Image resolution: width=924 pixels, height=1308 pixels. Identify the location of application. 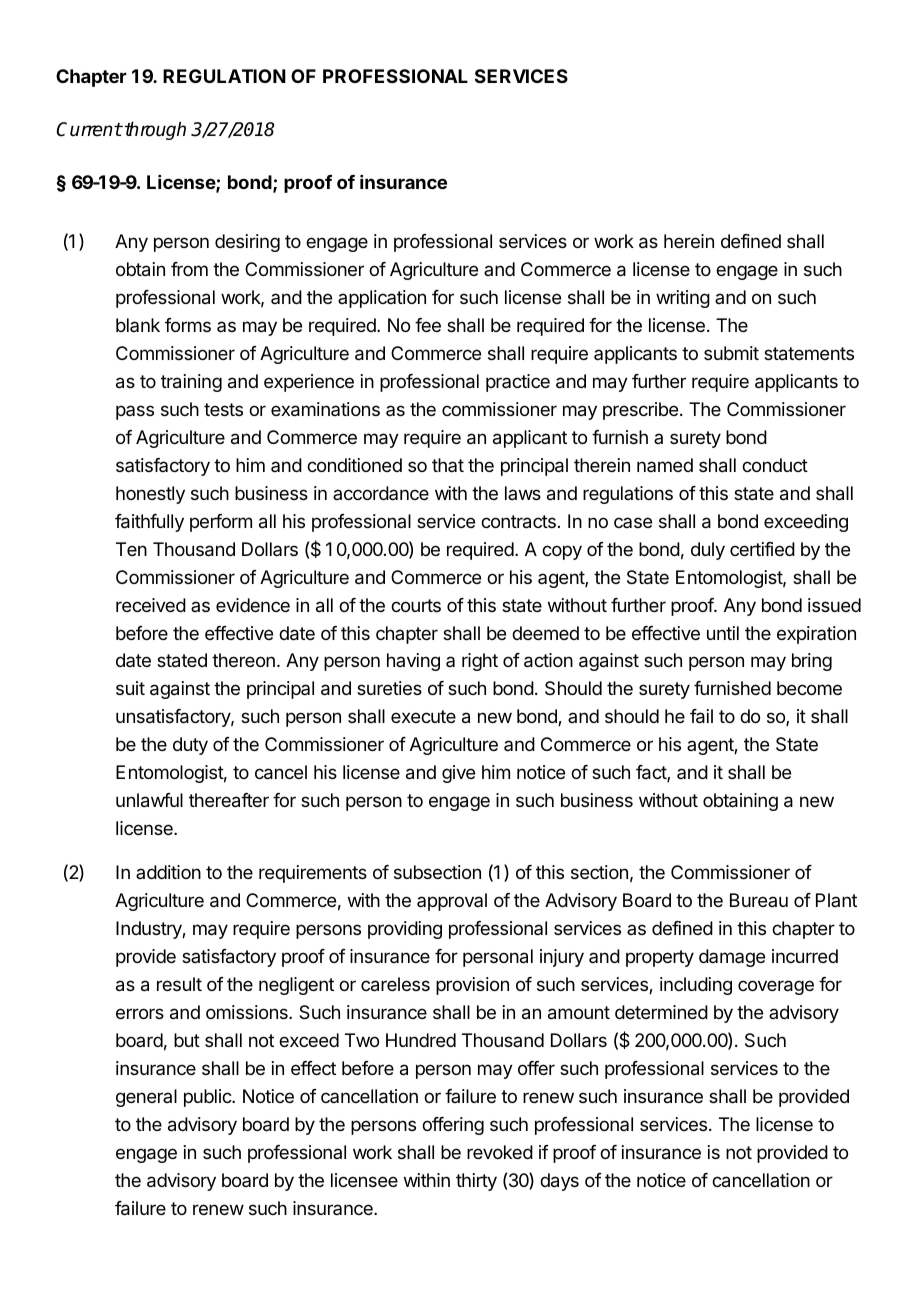
(382, 299).
